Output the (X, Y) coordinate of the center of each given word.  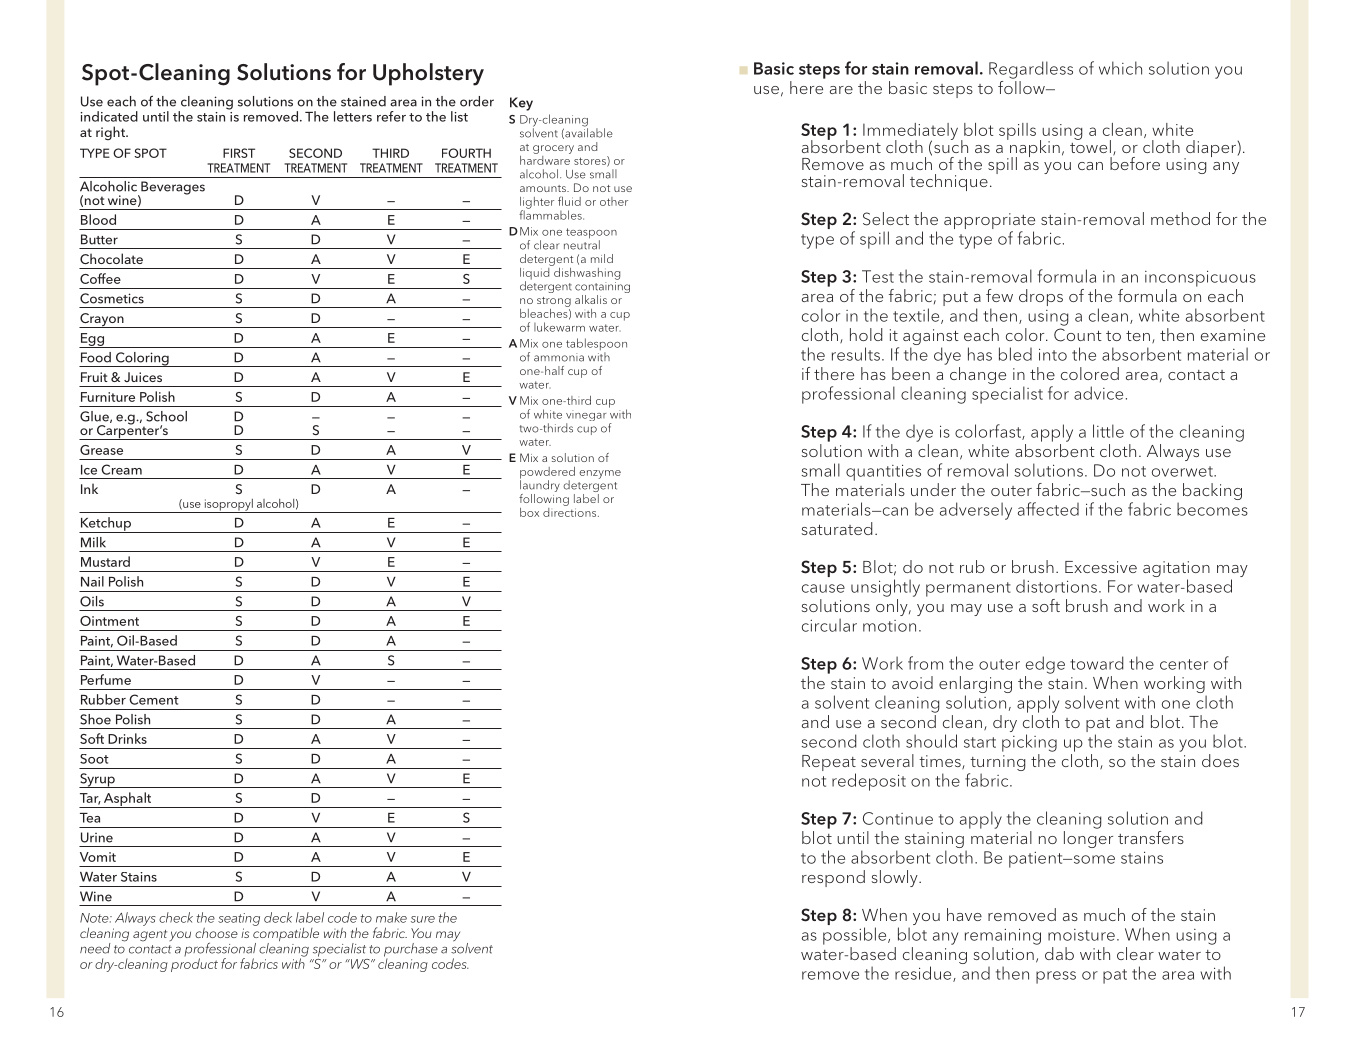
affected (1048, 509)
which (1120, 68)
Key (521, 104)
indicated (109, 116)
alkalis (591, 299)
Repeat (829, 764)
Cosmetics (112, 298)
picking (1029, 743)
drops (1041, 297)
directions (571, 511)
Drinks (127, 738)
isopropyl (228, 506)
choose (216, 933)
